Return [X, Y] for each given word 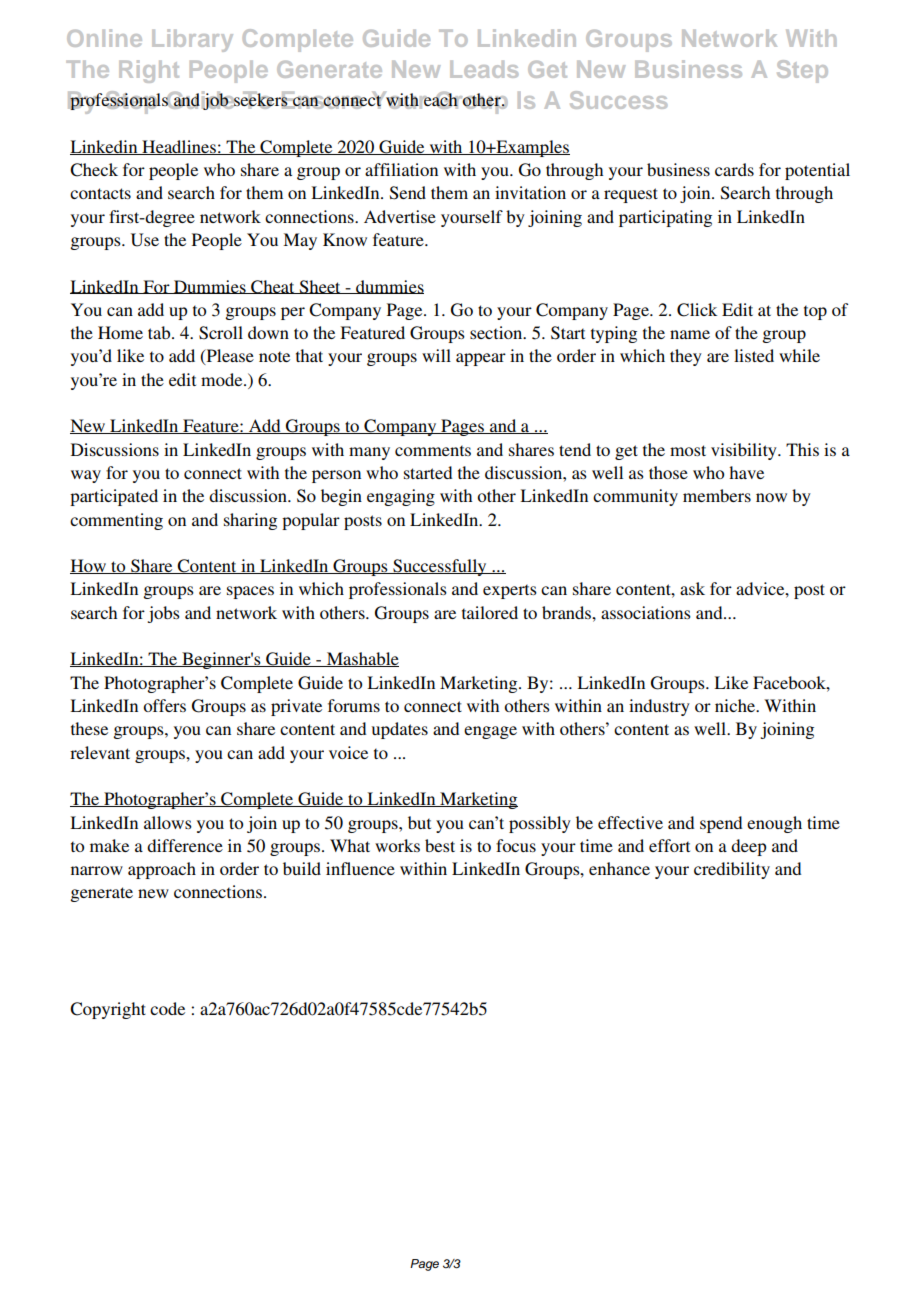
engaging [401, 497]
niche [736, 705]
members [717, 495]
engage [490, 732]
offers [164, 705]
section [497, 332]
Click [697, 310]
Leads [484, 69]
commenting [116, 521]
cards [734, 169]
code [167, 1008]
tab [160, 332]
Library [192, 40]
